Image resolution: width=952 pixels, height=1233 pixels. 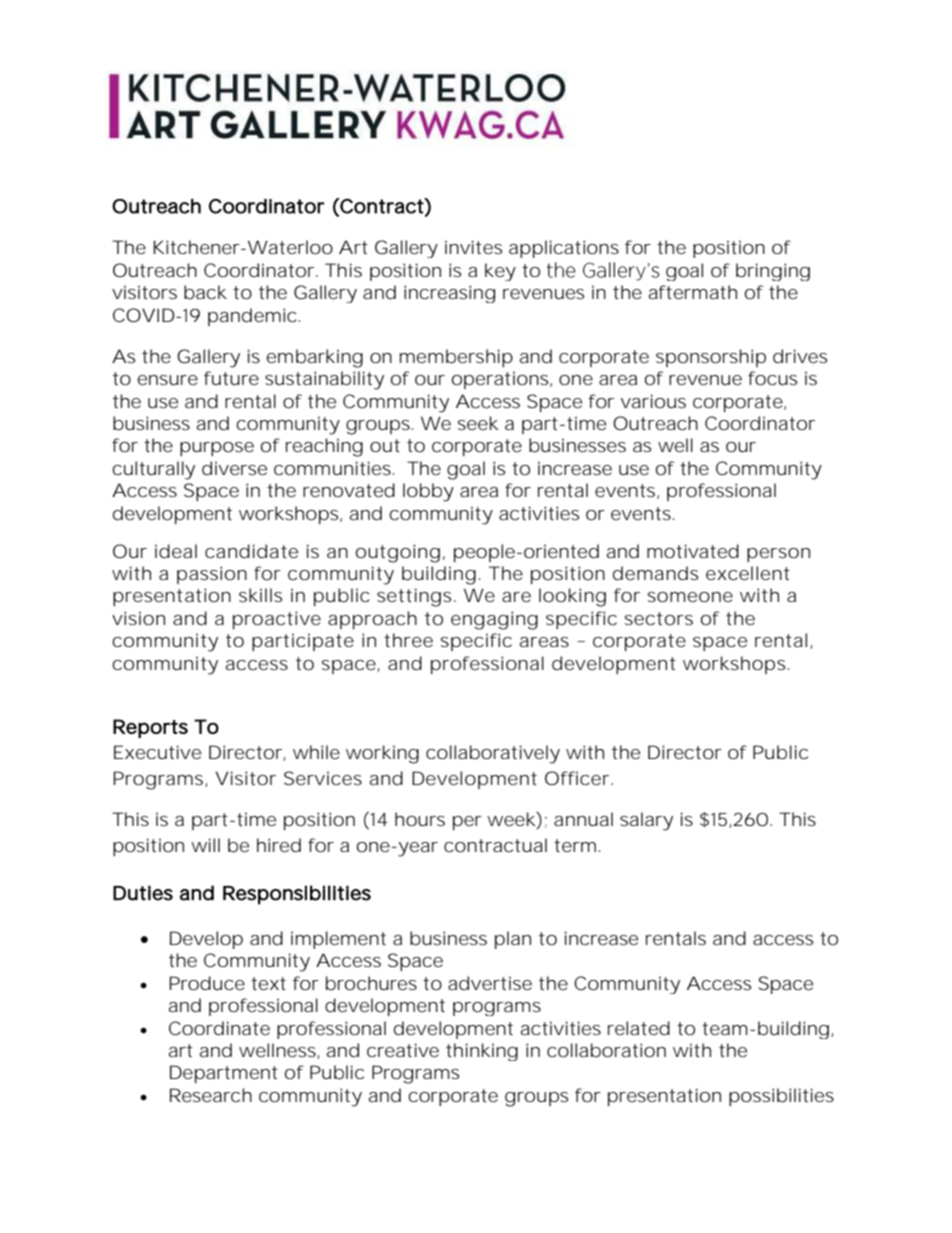 I want to click on salary, so click(x=646, y=821).
